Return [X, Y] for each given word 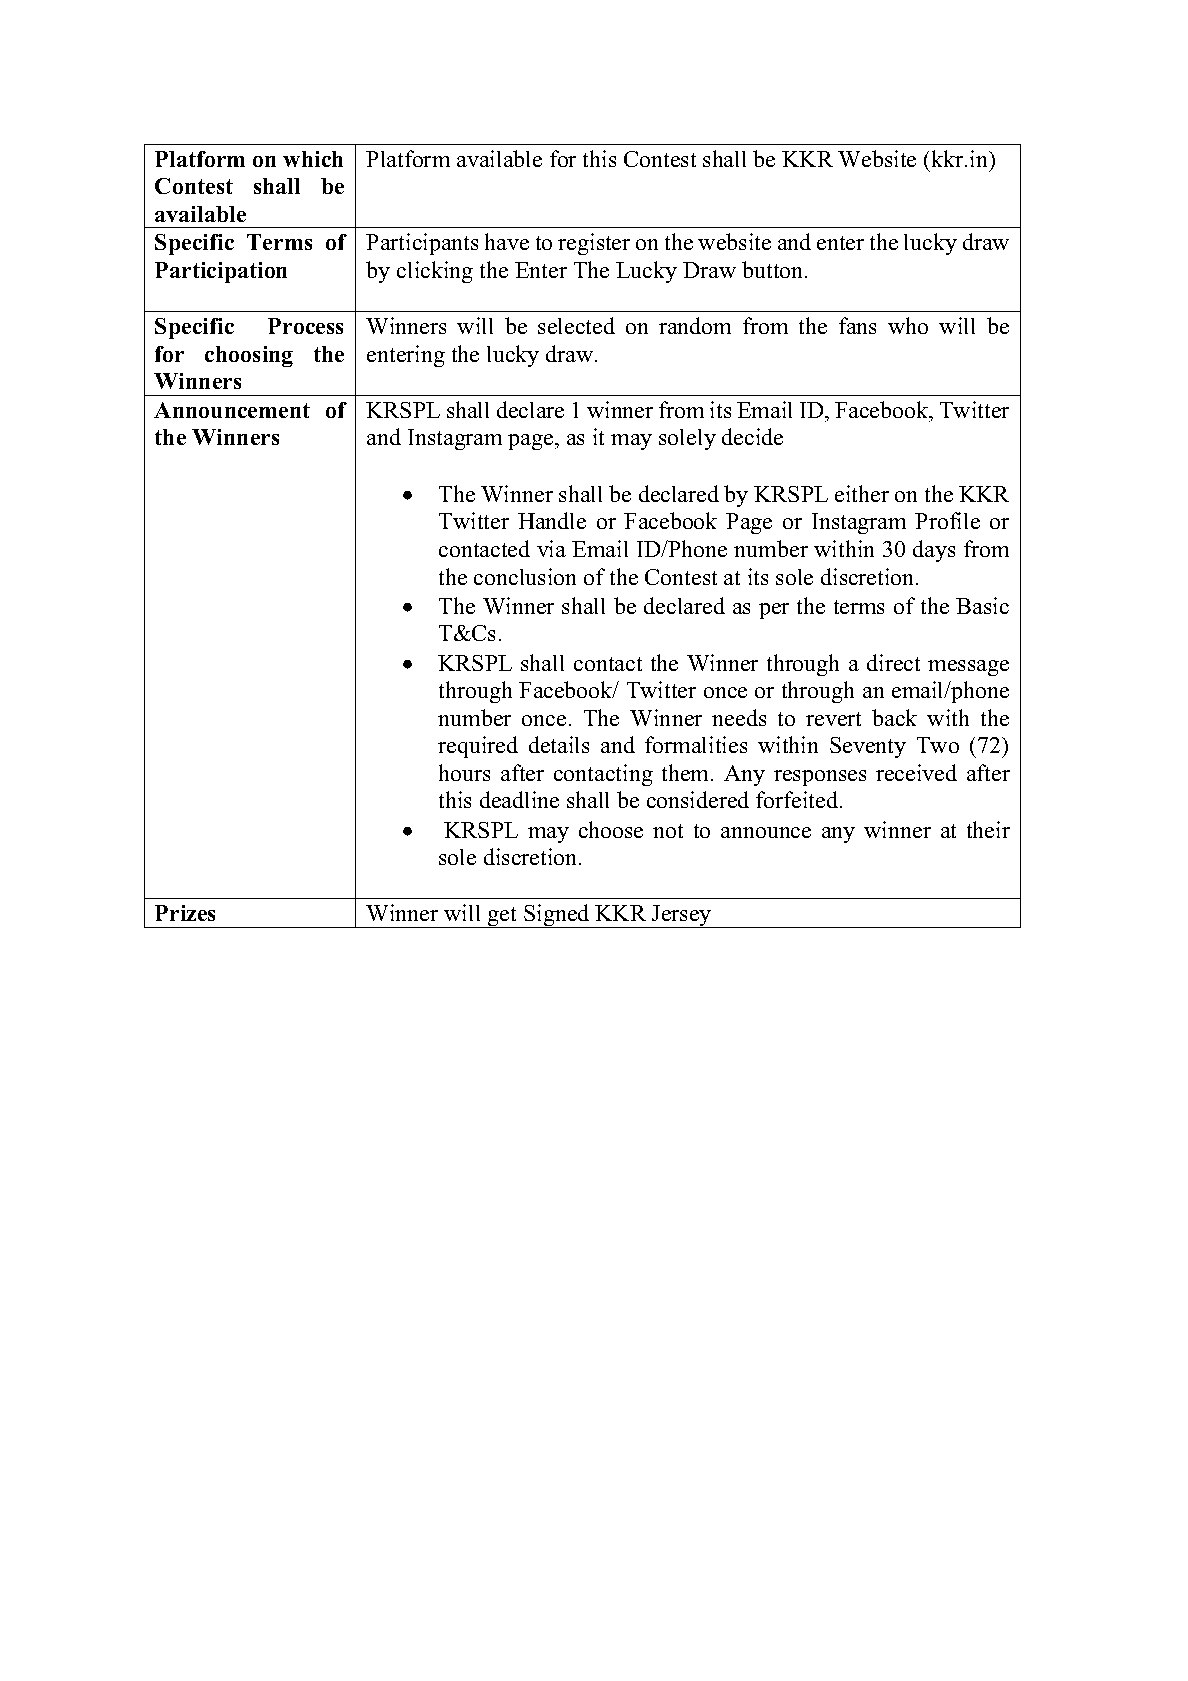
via [551, 548]
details [559, 744]
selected [576, 325]
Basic [982, 605]
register [594, 244]
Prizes [185, 913]
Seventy [868, 747]
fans [857, 325]
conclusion [525, 576]
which [313, 159]
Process [305, 326]
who [908, 325]
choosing [249, 356]
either [862, 493]
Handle [552, 520]
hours [464, 772]
